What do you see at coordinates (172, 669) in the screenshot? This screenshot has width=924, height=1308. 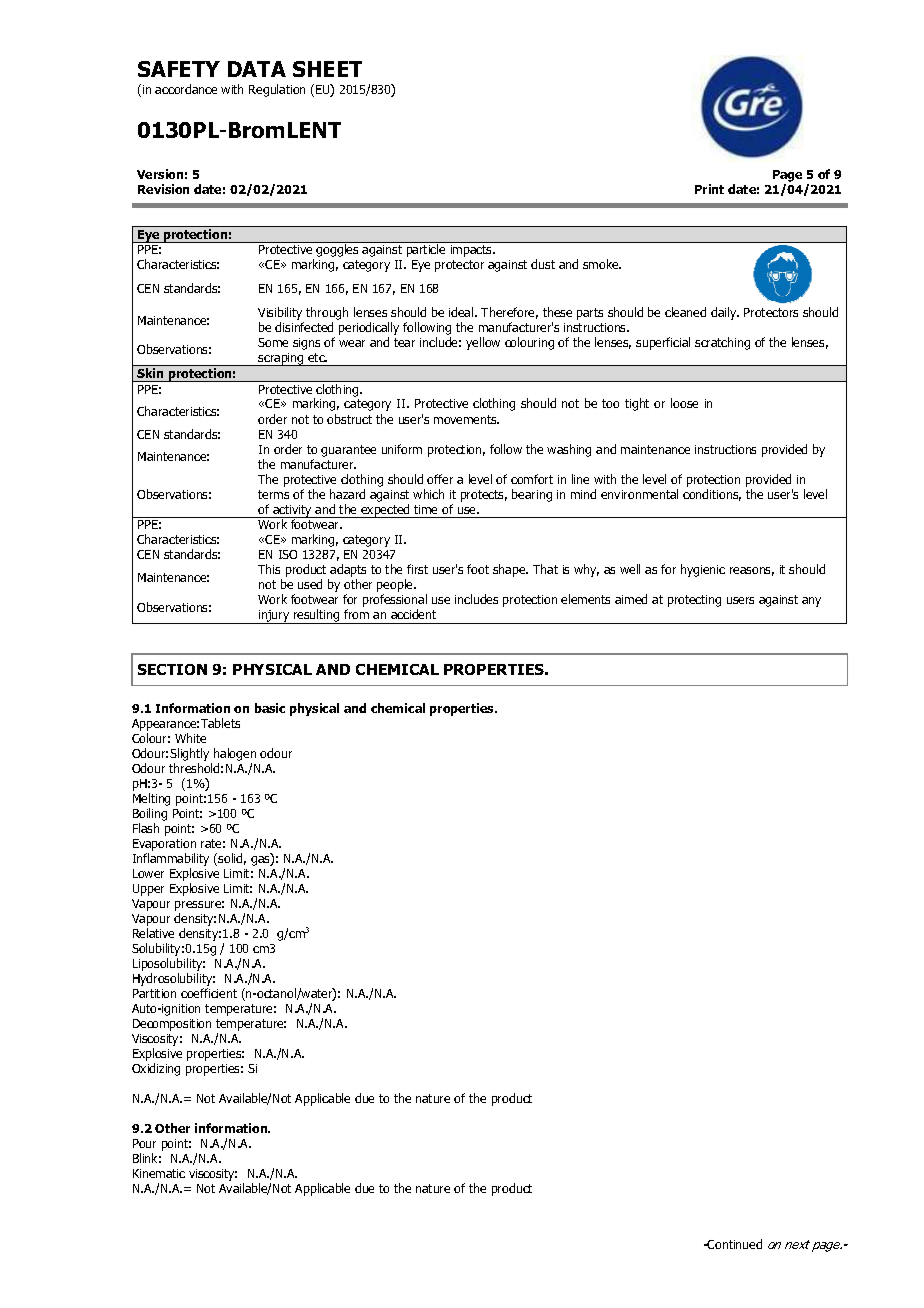 I see `SECTION` at bounding box center [172, 669].
